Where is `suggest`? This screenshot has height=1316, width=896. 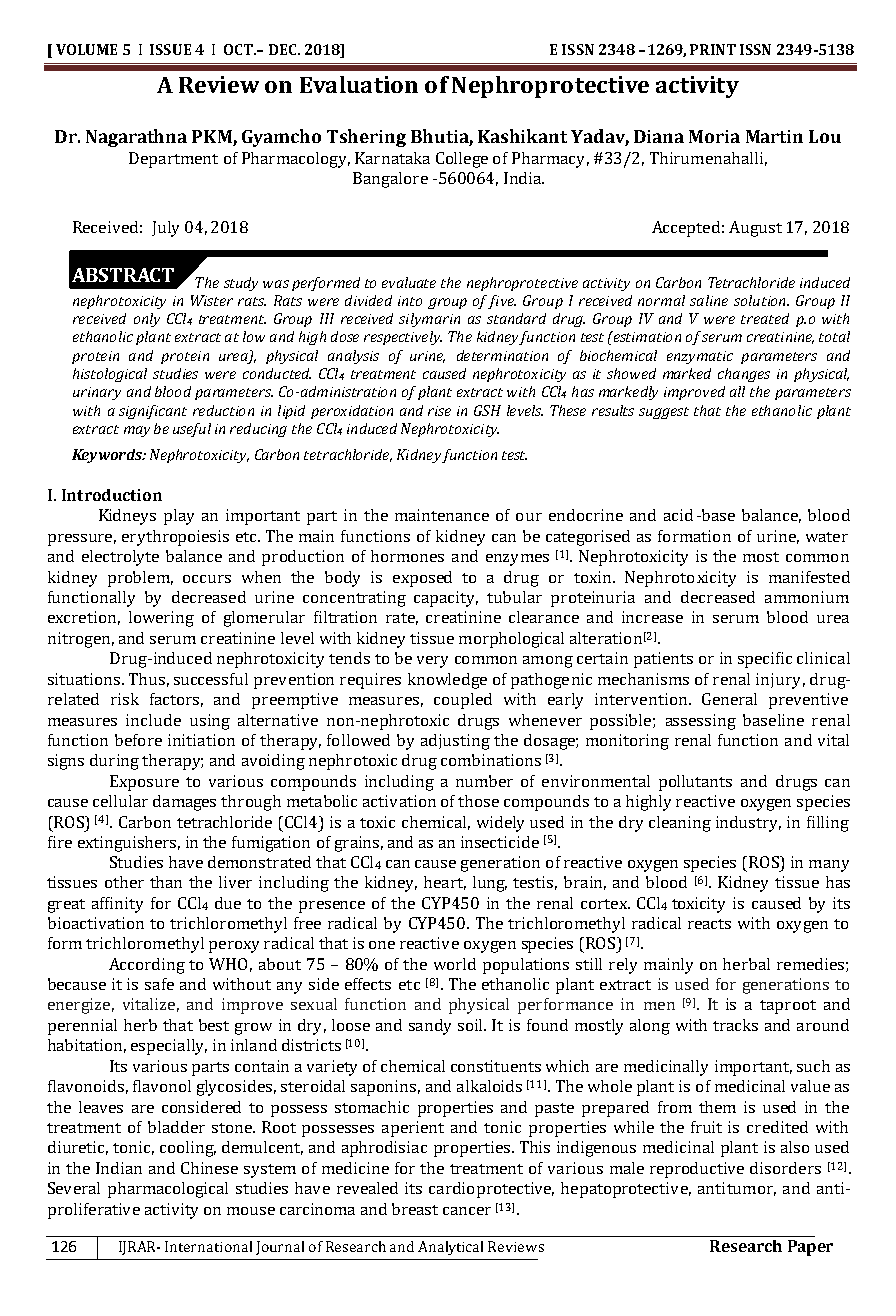 suggest is located at coordinates (664, 413).
